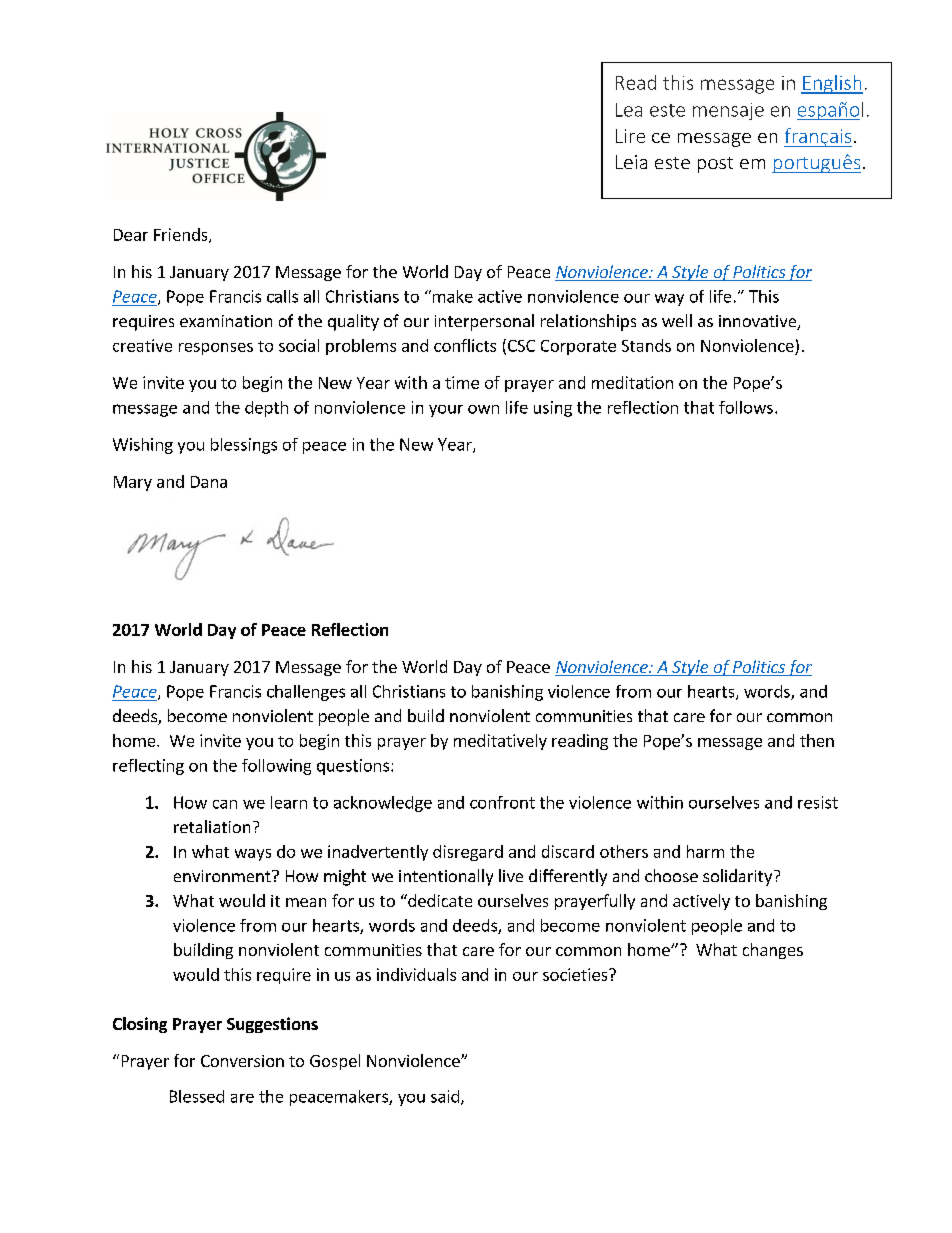  I want to click on Conversion, so click(242, 1061).
